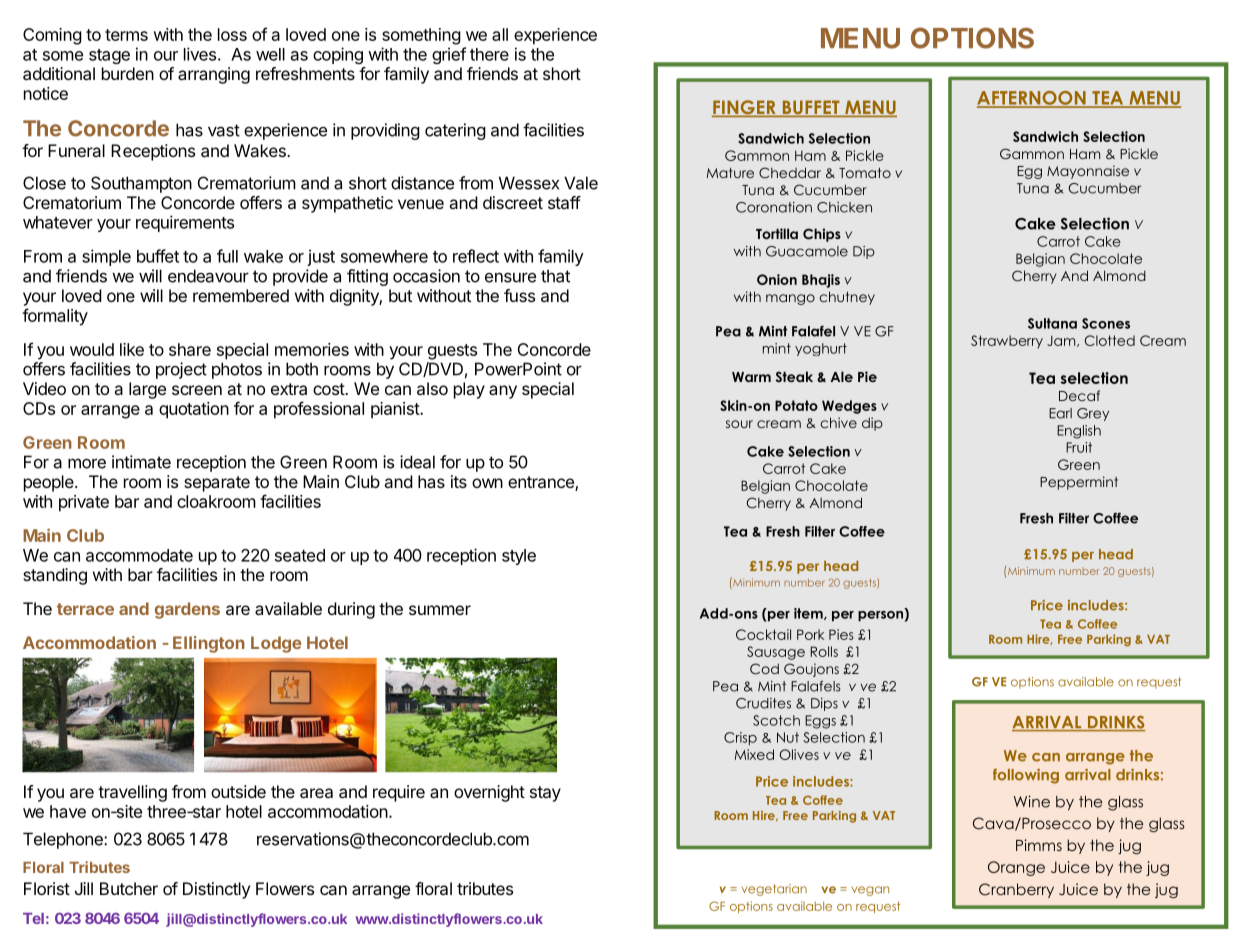 The height and width of the screenshot is (952, 1233). Describe the element at coordinates (545, 794) in the screenshot. I see `stay` at that location.
